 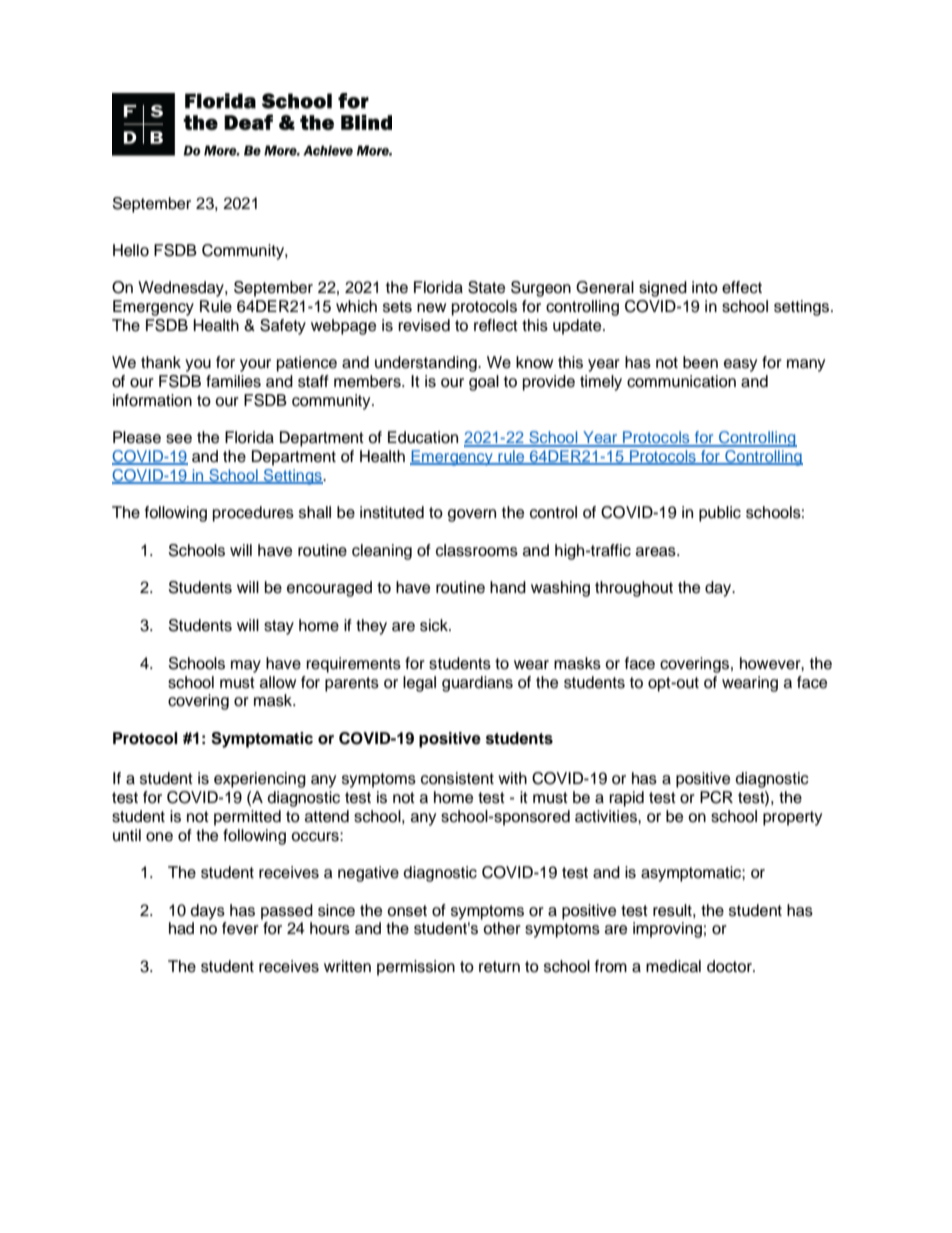 What do you see at coordinates (182, 289) in the image?
I see `Wednesday` at bounding box center [182, 289].
